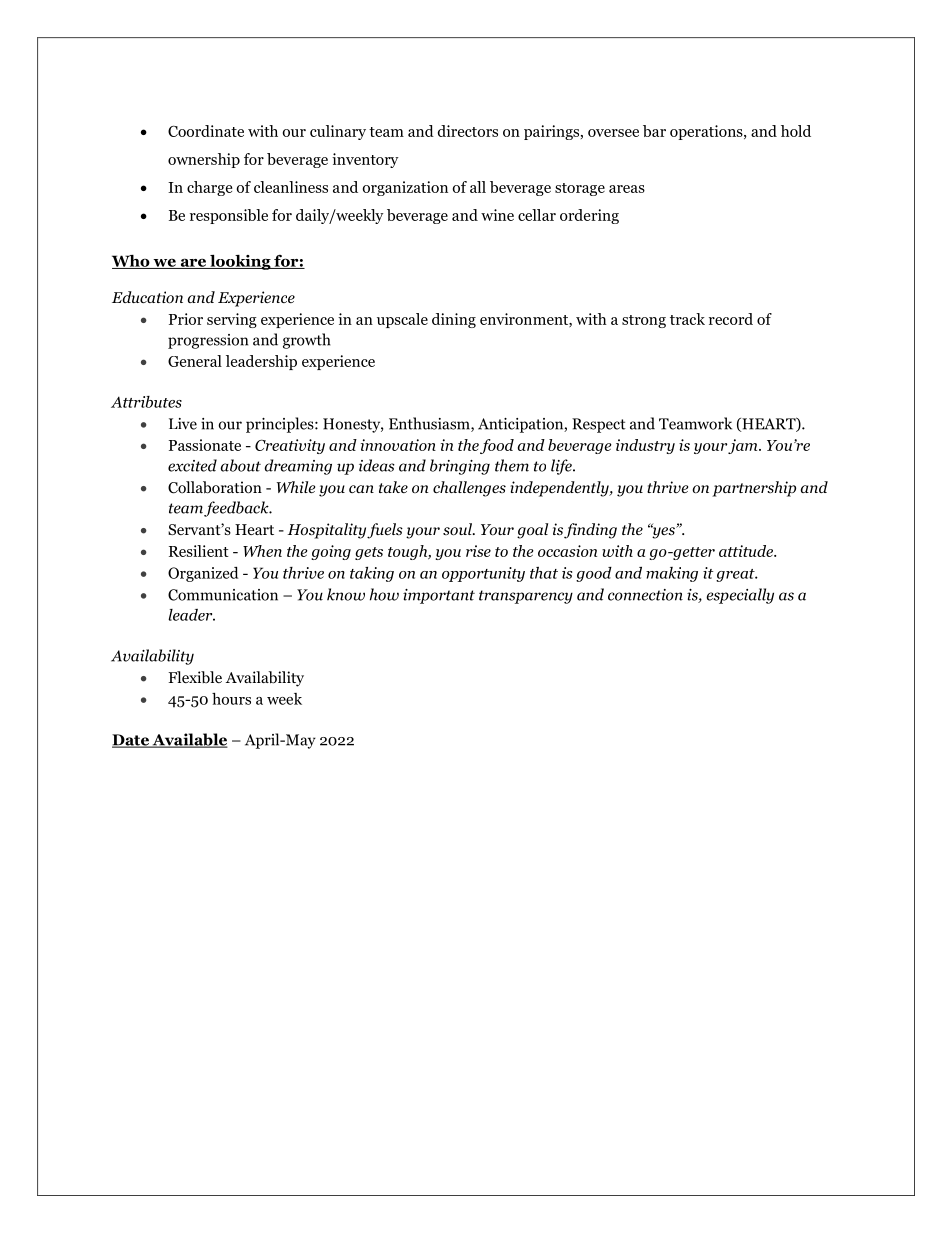 The image size is (952, 1233). What do you see at coordinates (204, 160) in the image?
I see `ownership` at bounding box center [204, 160].
